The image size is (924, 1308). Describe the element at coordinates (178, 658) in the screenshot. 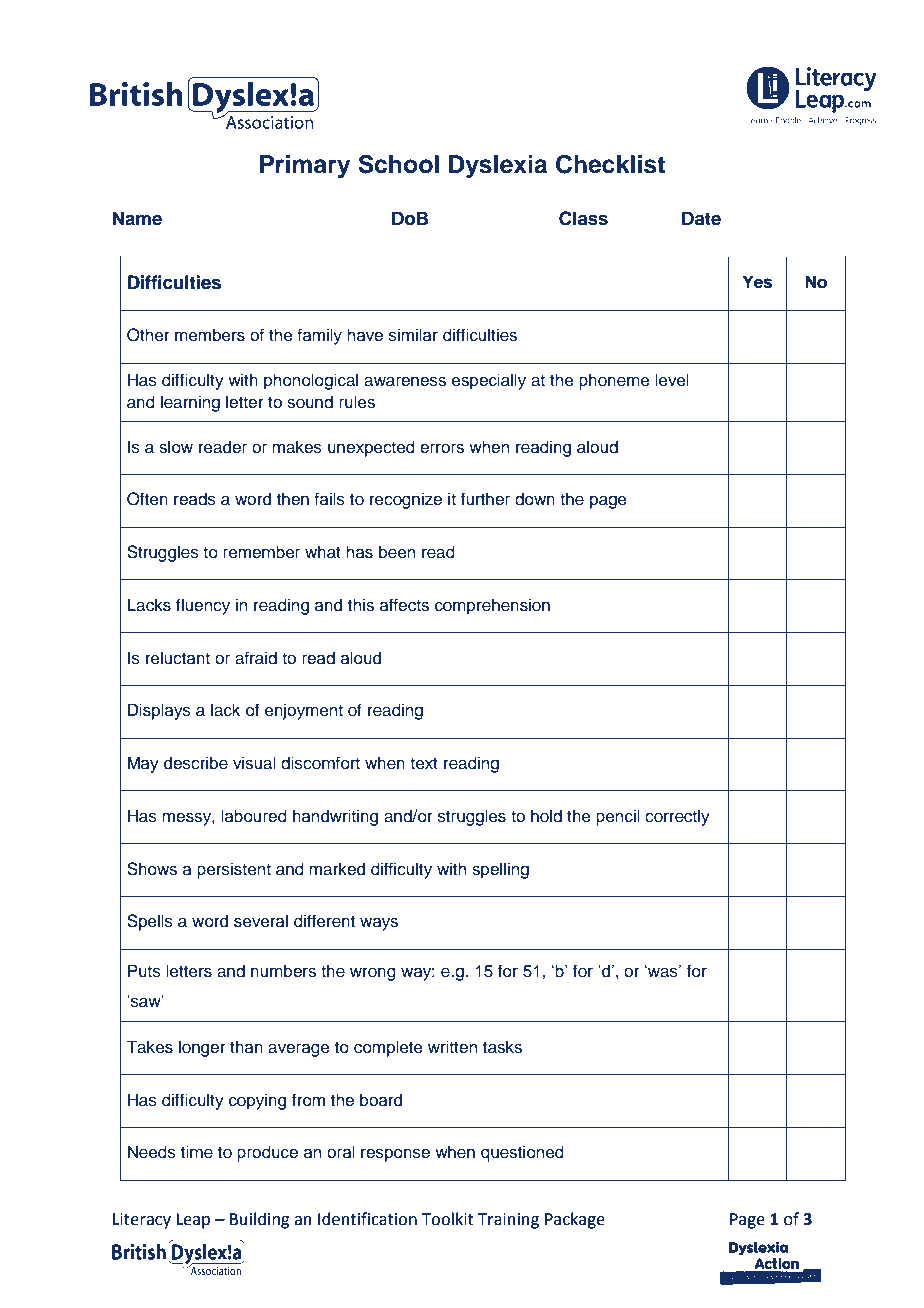

I see `reluctant` at that location.
